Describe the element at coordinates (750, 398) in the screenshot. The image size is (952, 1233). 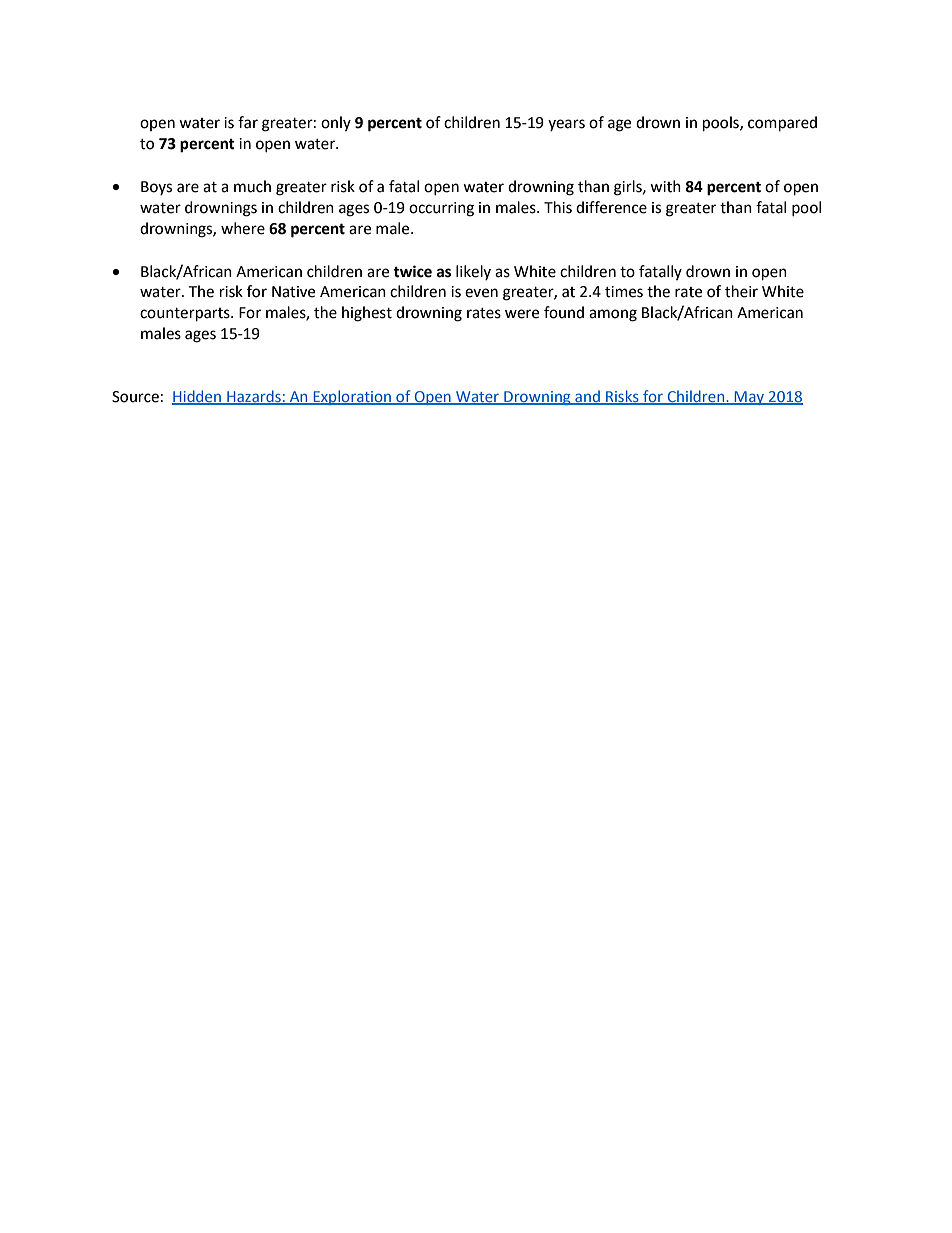
I see `May` at that location.
